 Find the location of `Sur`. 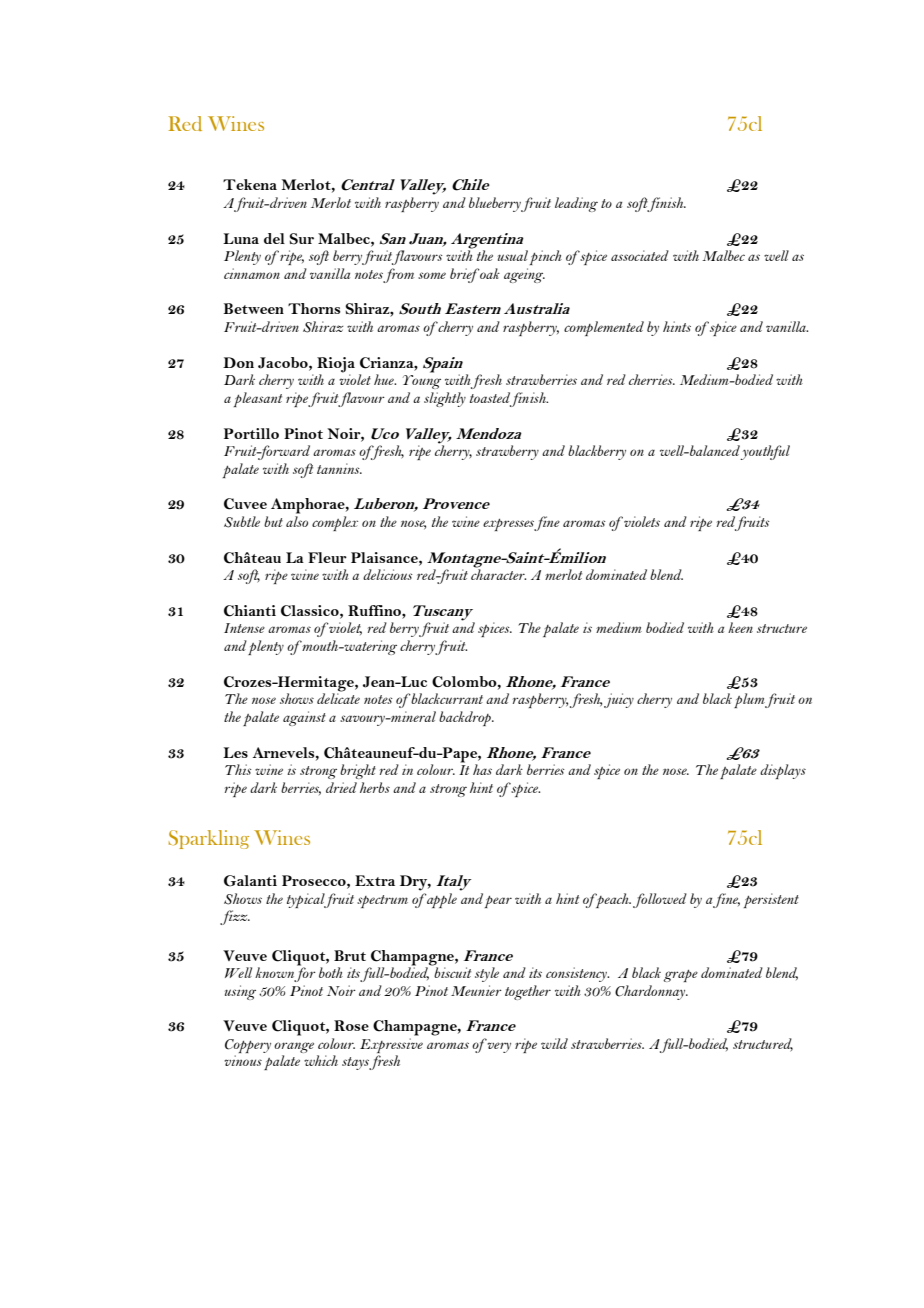

Sur is located at coordinates (301, 239).
